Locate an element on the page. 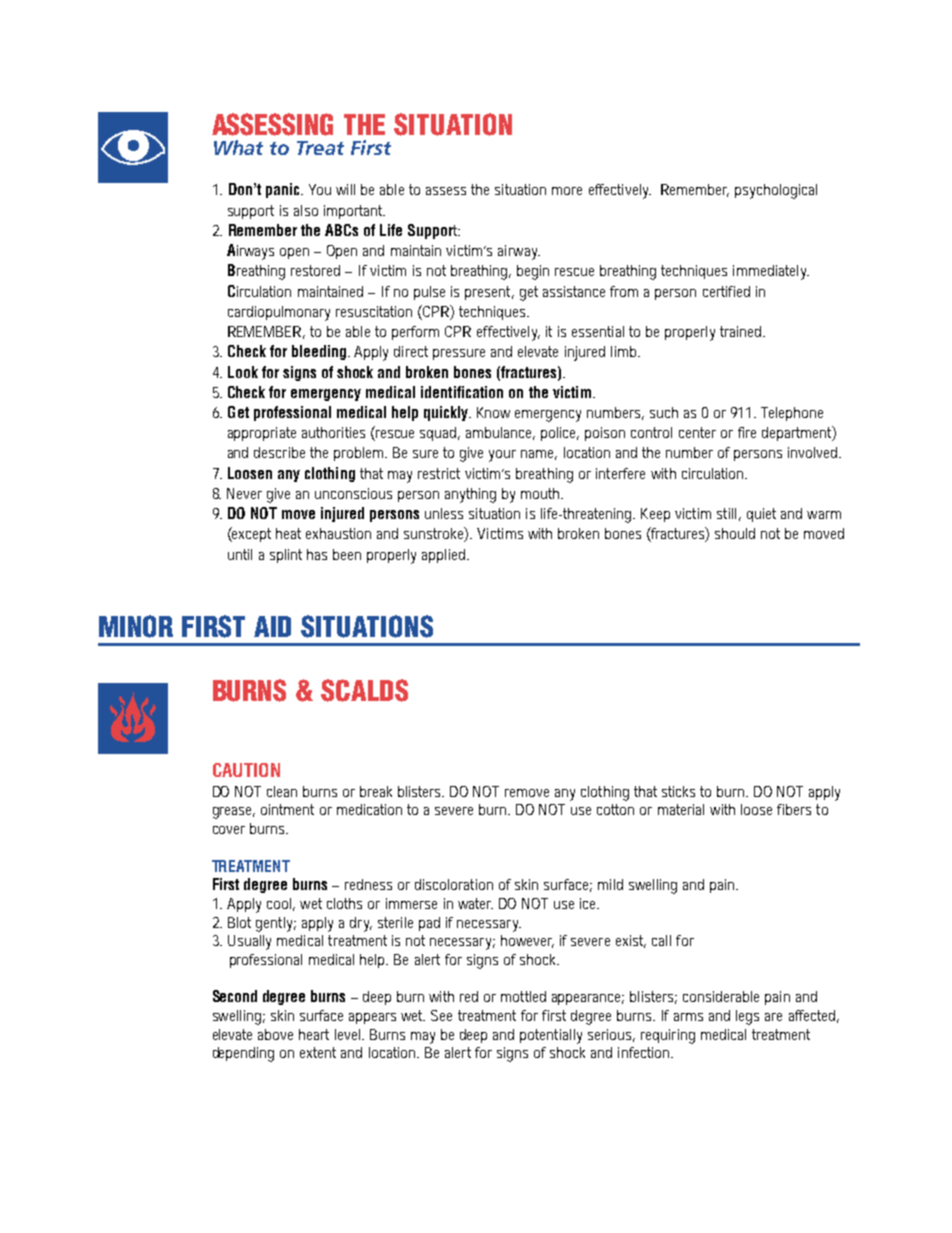  anything is located at coordinates (470, 495).
